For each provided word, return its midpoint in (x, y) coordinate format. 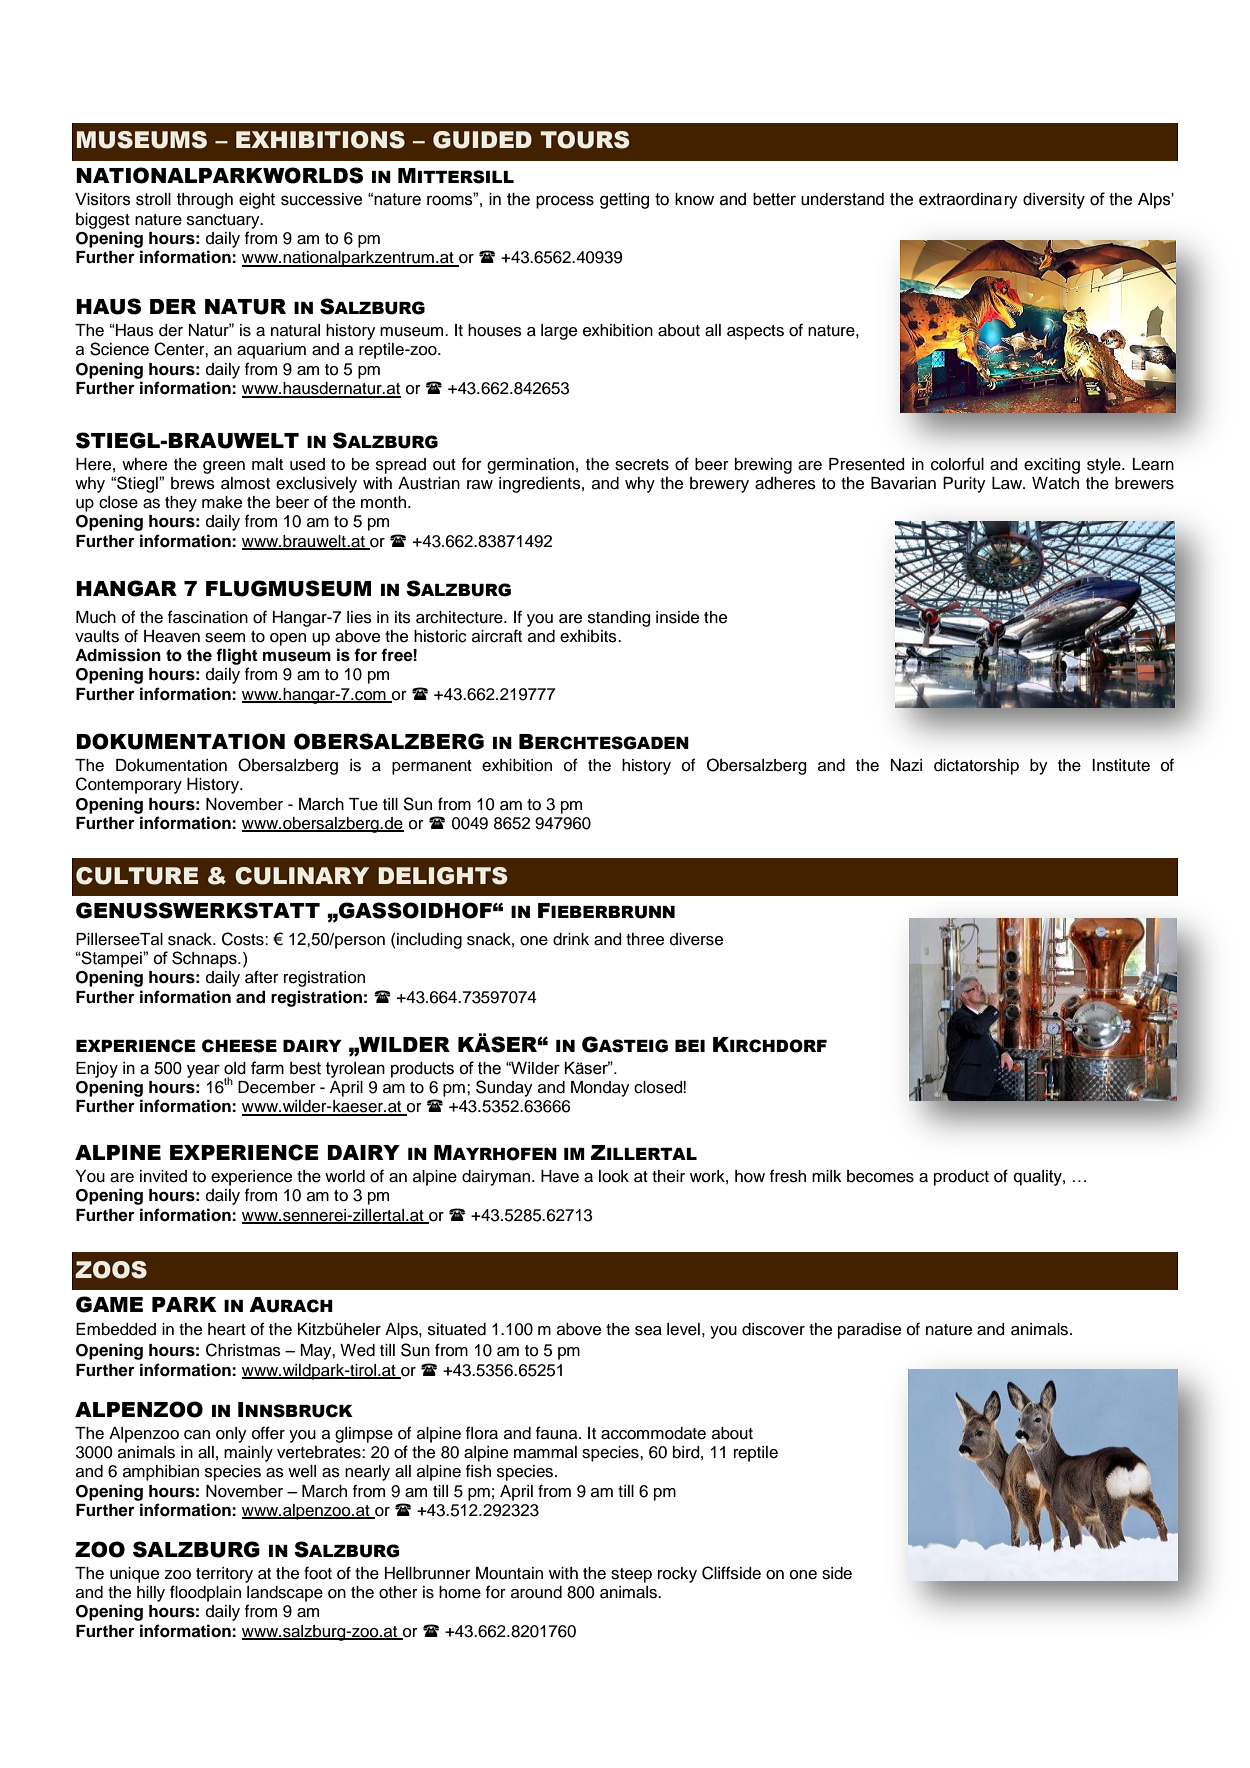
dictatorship (976, 767)
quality (1039, 1178)
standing (619, 619)
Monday (600, 1089)
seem (225, 638)
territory (224, 1575)
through (205, 201)
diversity (1054, 201)
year (203, 1071)
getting (624, 201)
